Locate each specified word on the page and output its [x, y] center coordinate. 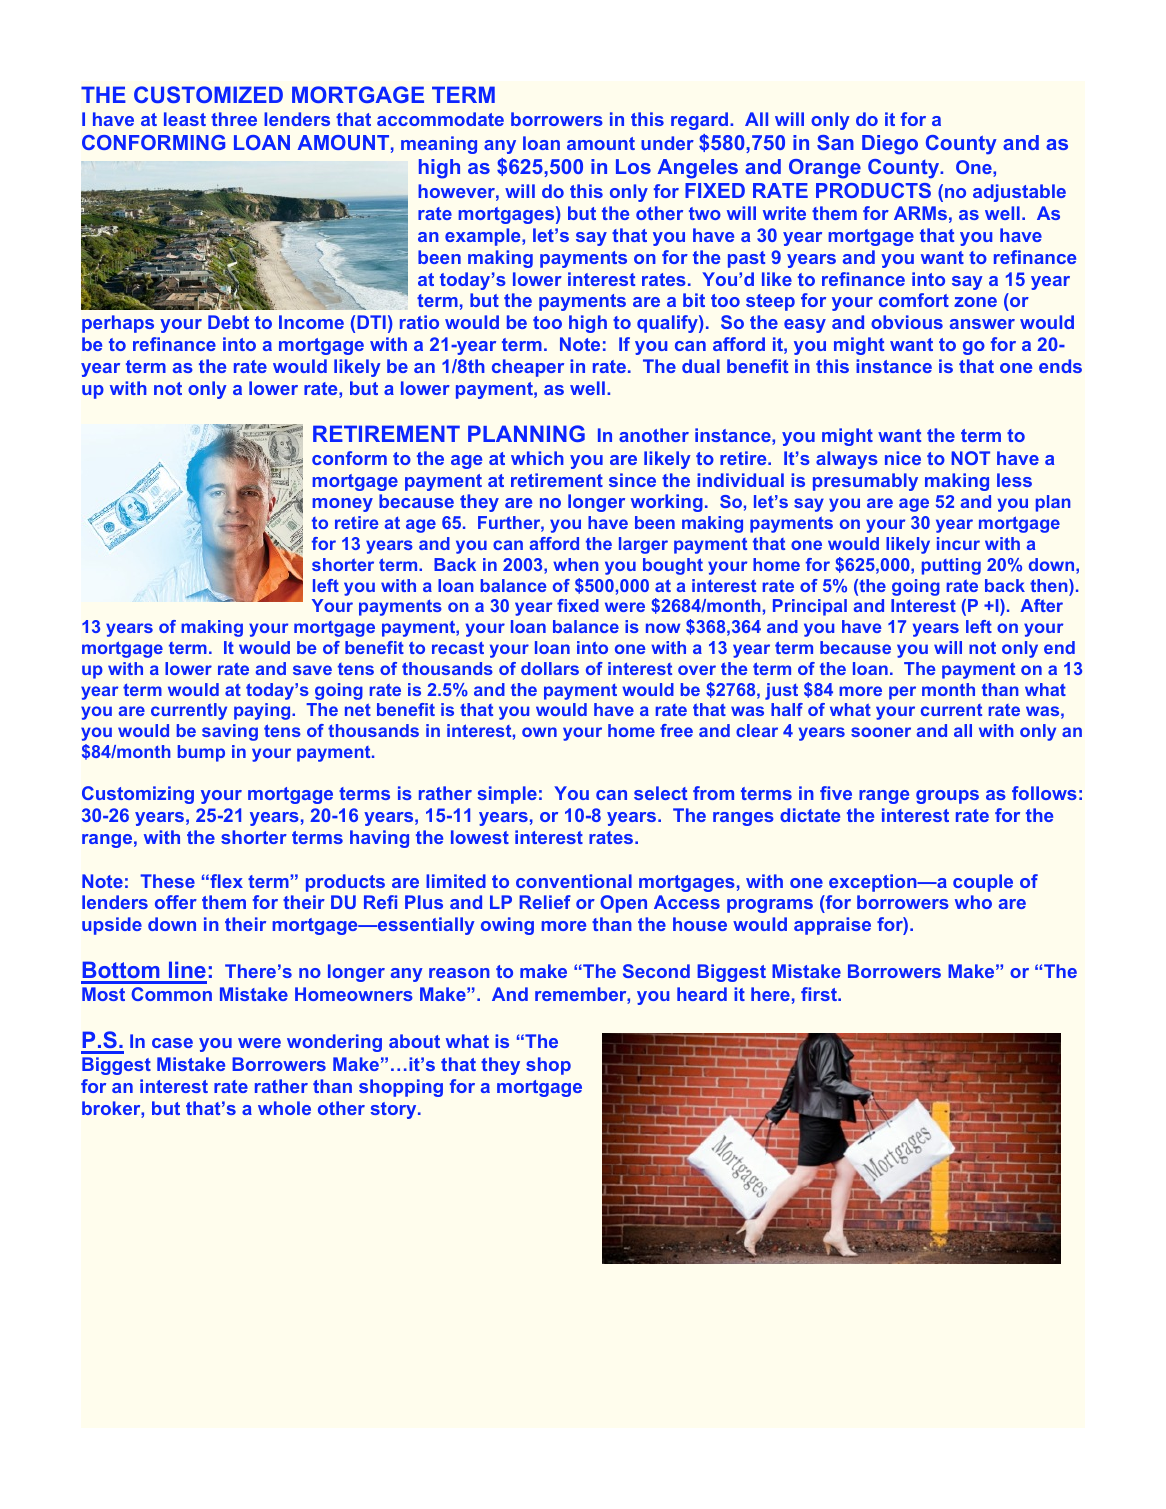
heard [702, 994]
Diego [890, 145]
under [667, 143]
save [312, 670]
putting [951, 566]
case [172, 1043]
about [414, 1041]
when [576, 564]
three [234, 119]
